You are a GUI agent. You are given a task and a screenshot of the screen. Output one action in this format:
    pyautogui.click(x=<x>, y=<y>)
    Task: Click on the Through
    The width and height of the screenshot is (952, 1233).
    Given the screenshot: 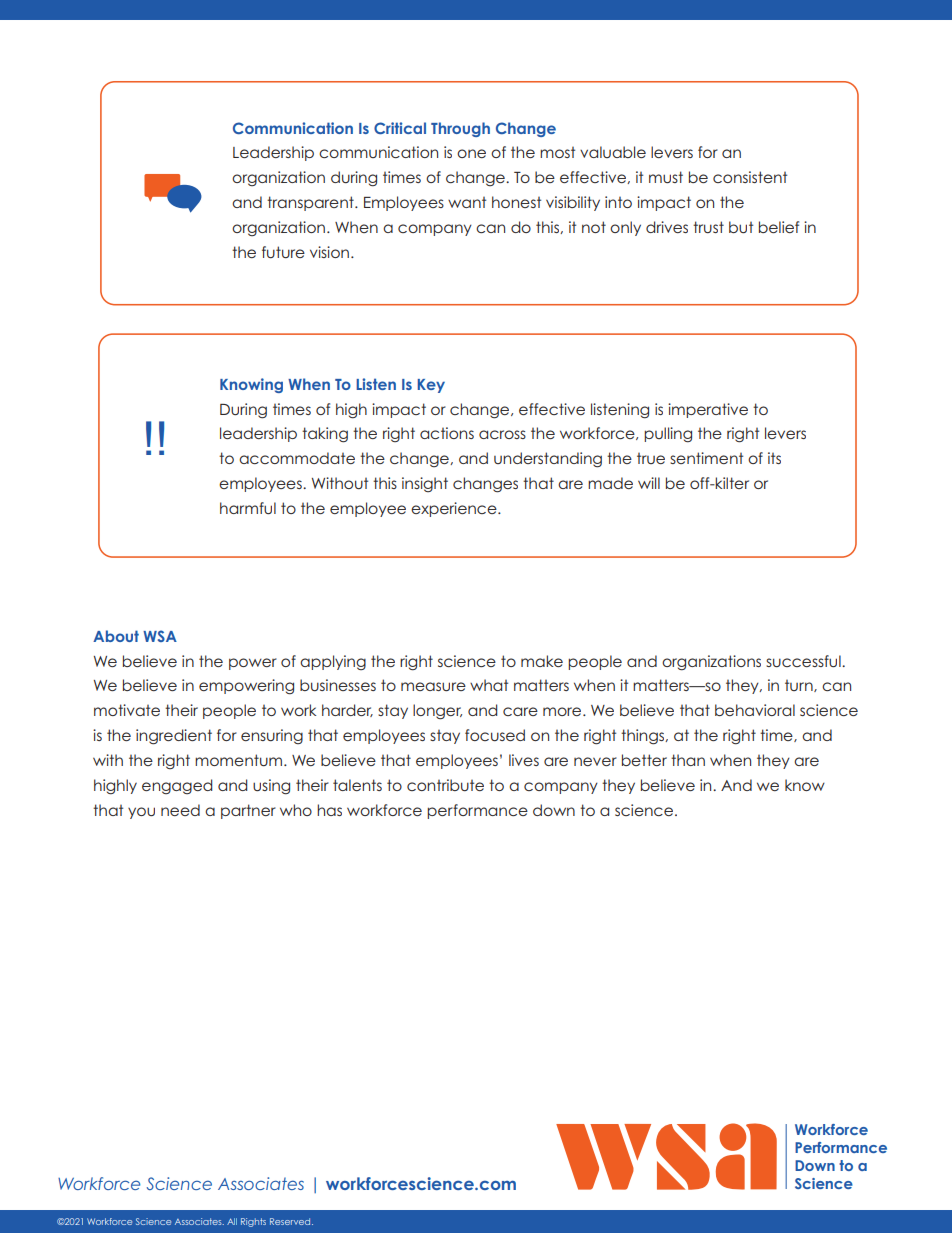 What is the action you would take?
    pyautogui.click(x=460, y=129)
